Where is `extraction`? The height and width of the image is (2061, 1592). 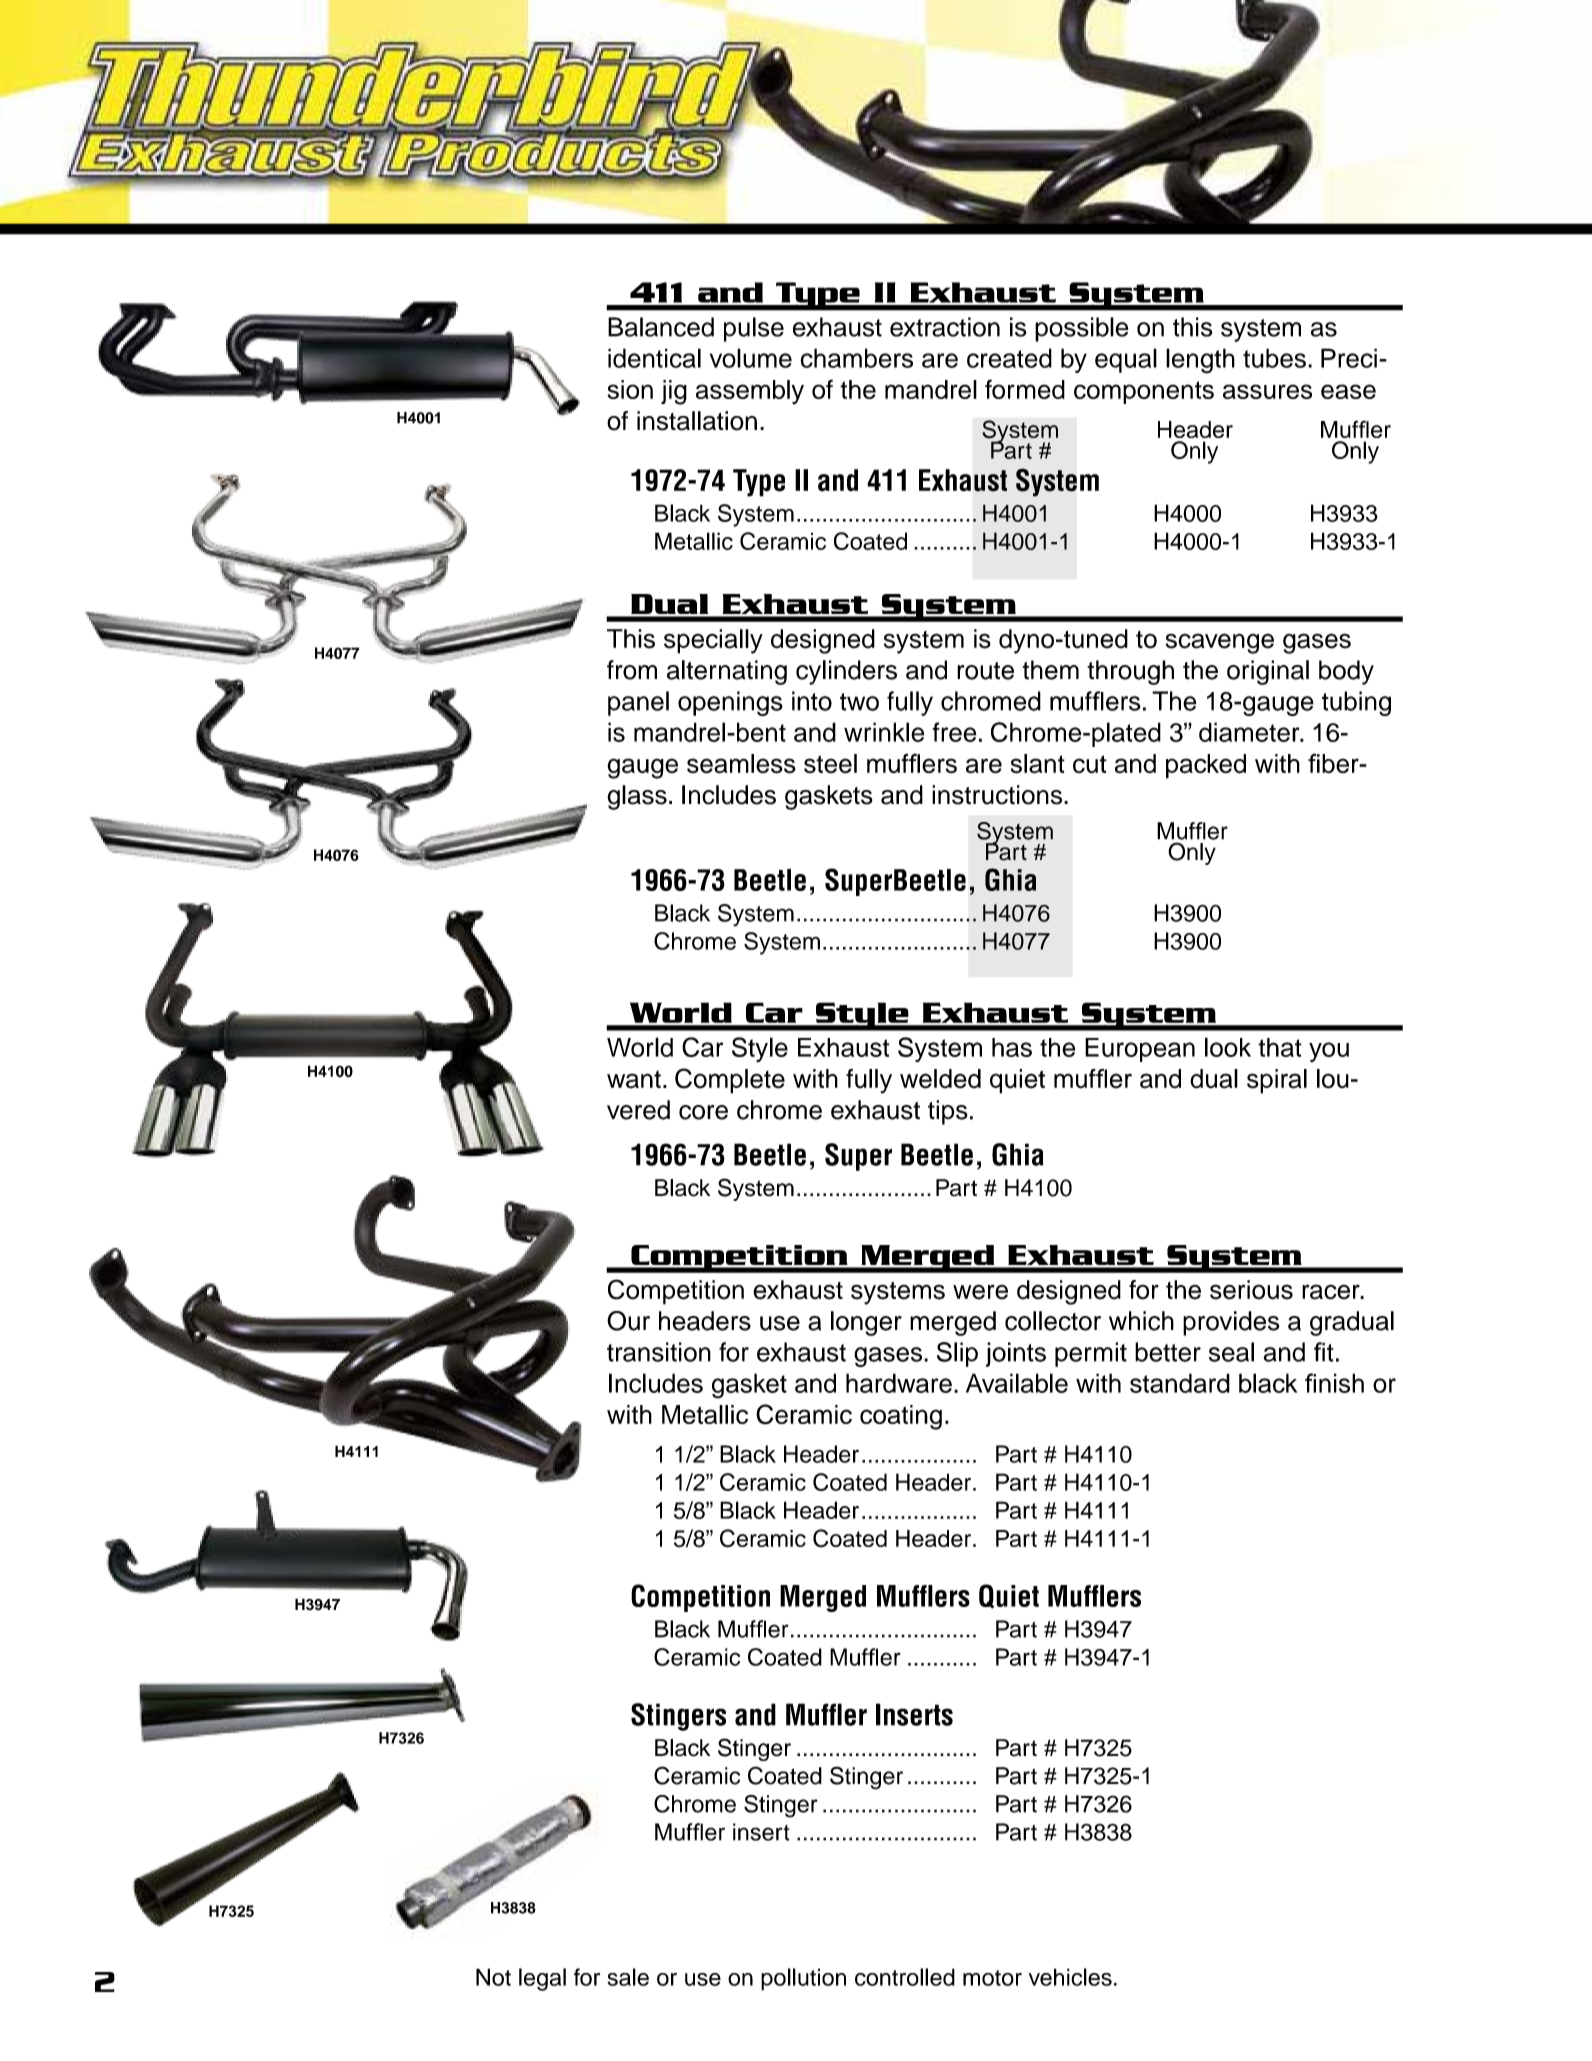 extraction is located at coordinates (945, 327).
